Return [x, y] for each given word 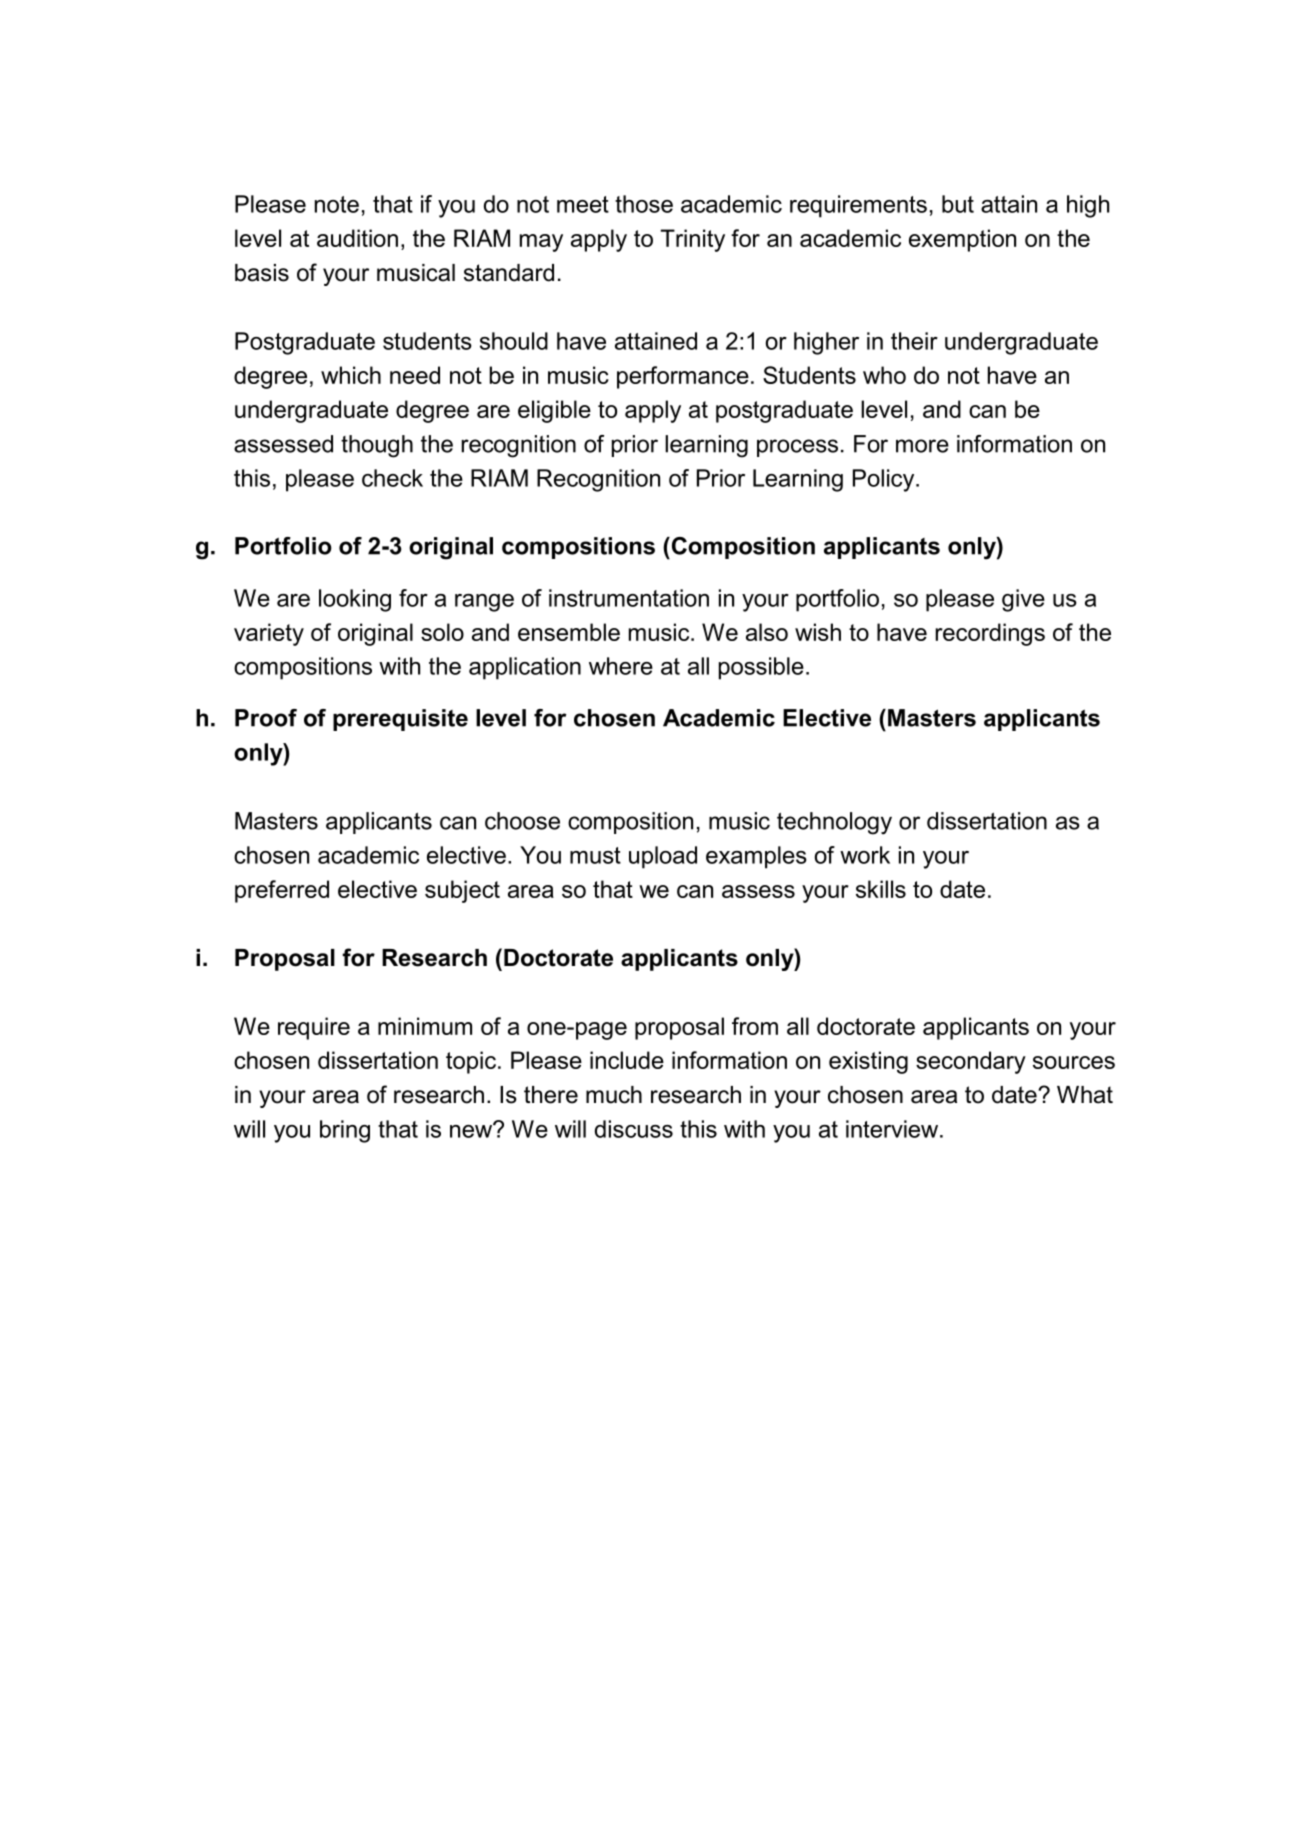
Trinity [693, 240]
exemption [962, 240]
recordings [990, 634]
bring [345, 1131]
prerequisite [400, 720]
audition [357, 238]
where [621, 666]
